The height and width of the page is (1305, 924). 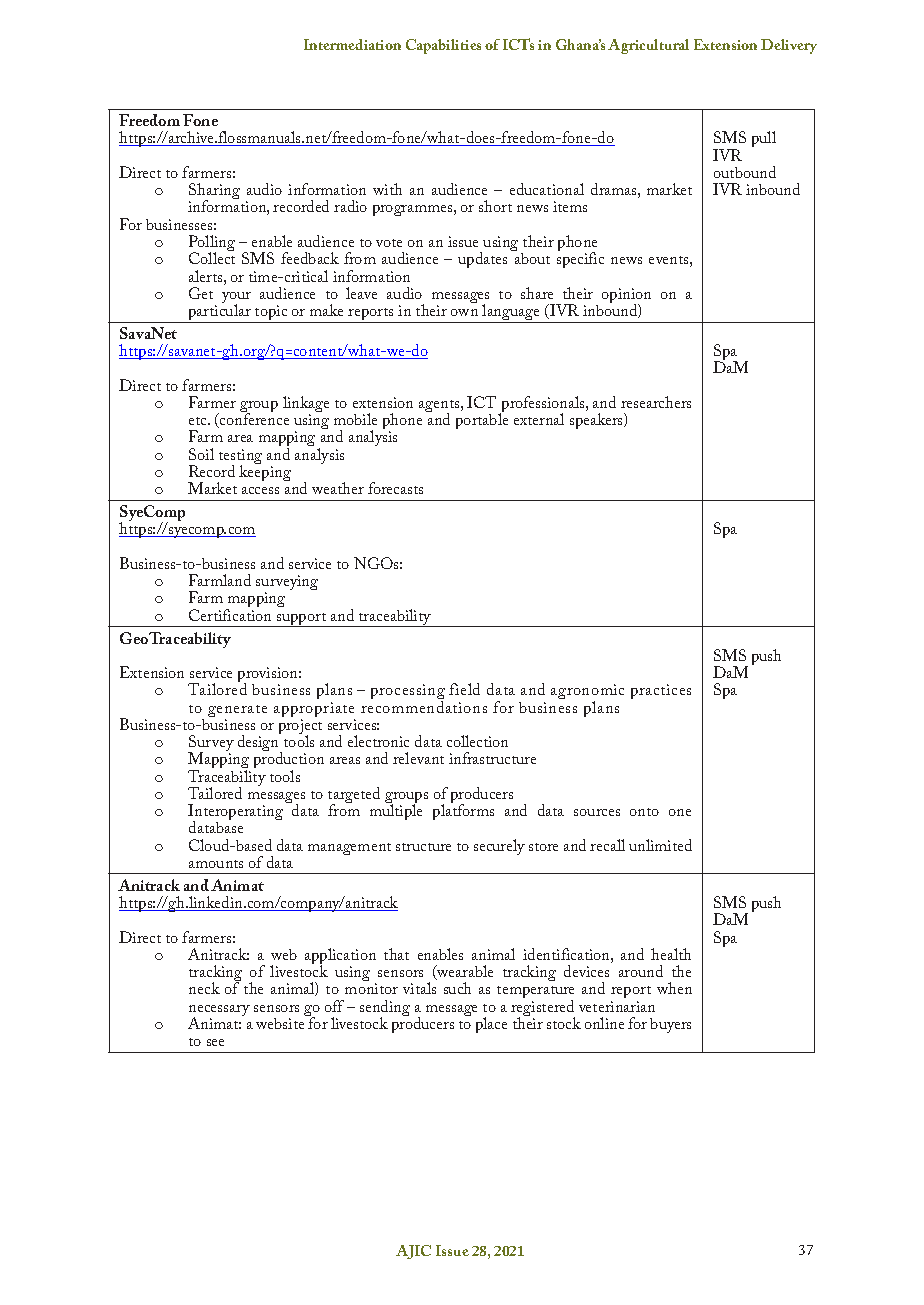 I want to click on researchers, so click(x=656, y=402).
